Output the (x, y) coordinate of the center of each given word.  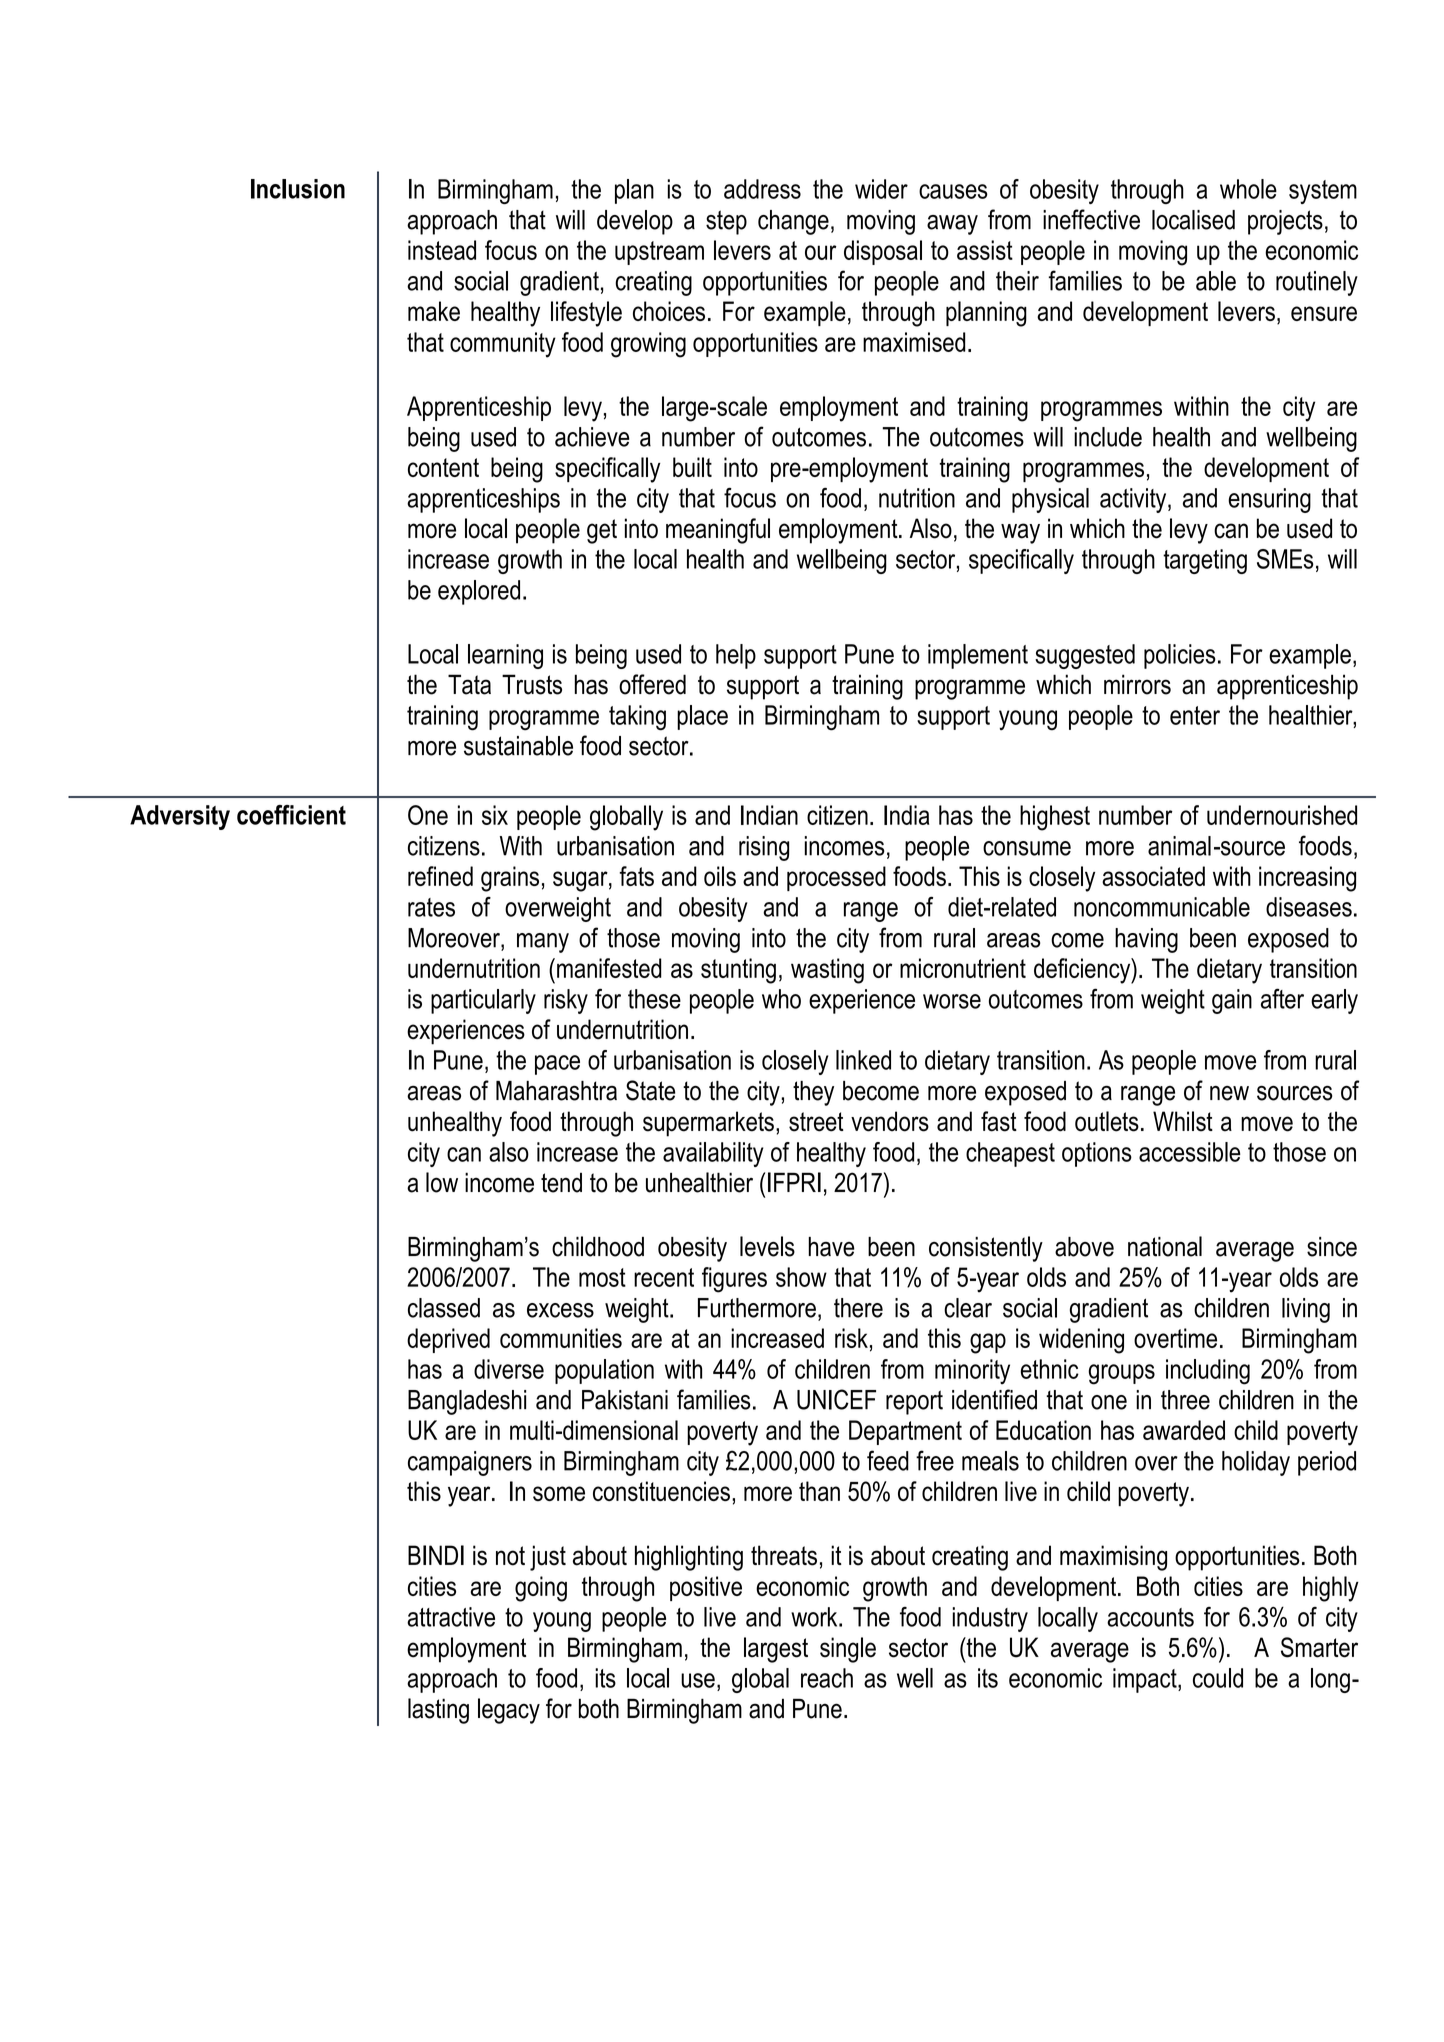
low (442, 1182)
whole (1248, 189)
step (726, 222)
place (702, 717)
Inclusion (298, 189)
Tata (469, 684)
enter (1195, 715)
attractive (451, 1617)
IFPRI (794, 1182)
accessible (1189, 1152)
